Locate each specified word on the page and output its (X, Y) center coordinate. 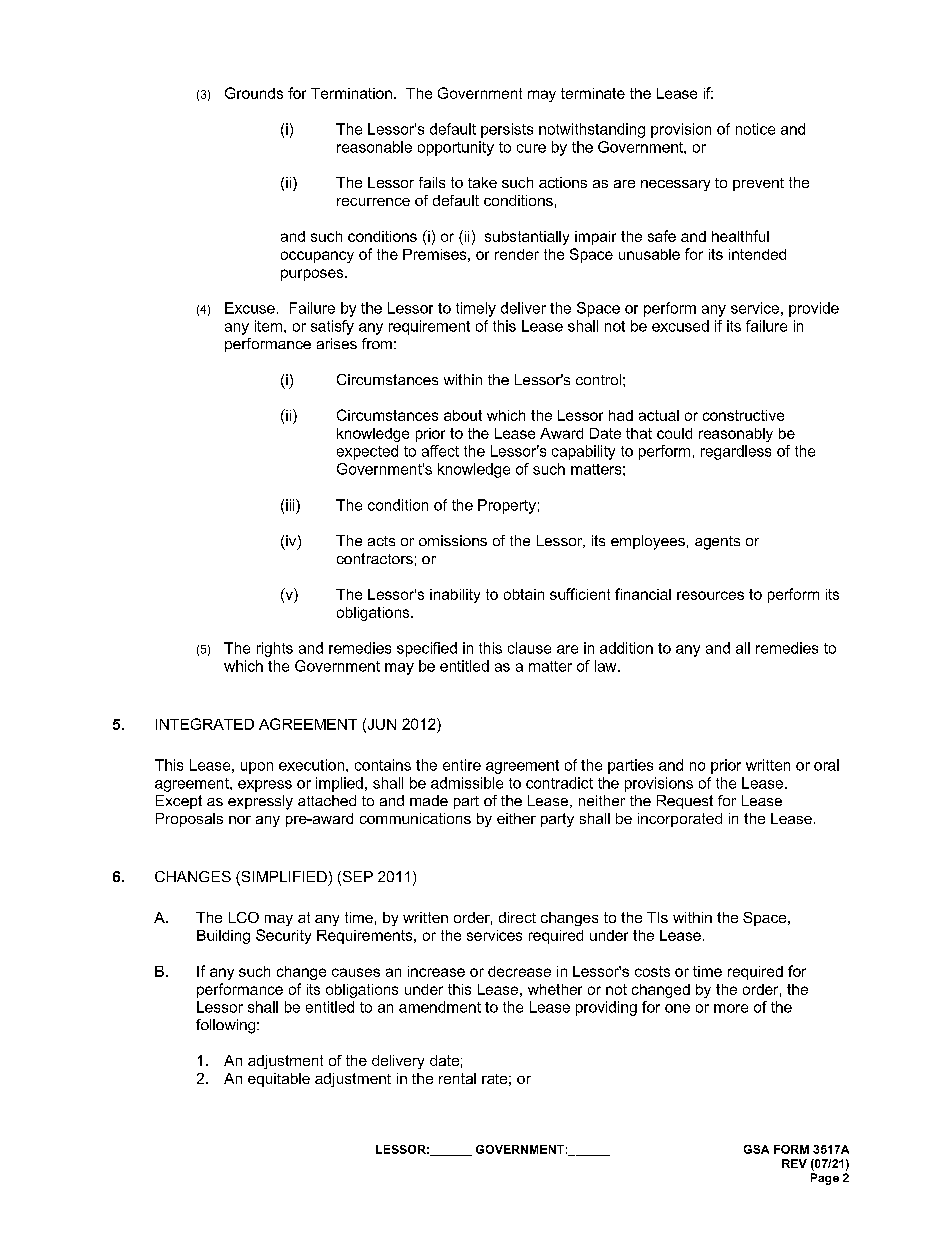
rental (457, 1078)
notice (755, 129)
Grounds (254, 93)
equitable (279, 1080)
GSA (756, 1149)
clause (529, 648)
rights (275, 649)
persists (507, 130)
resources (710, 595)
